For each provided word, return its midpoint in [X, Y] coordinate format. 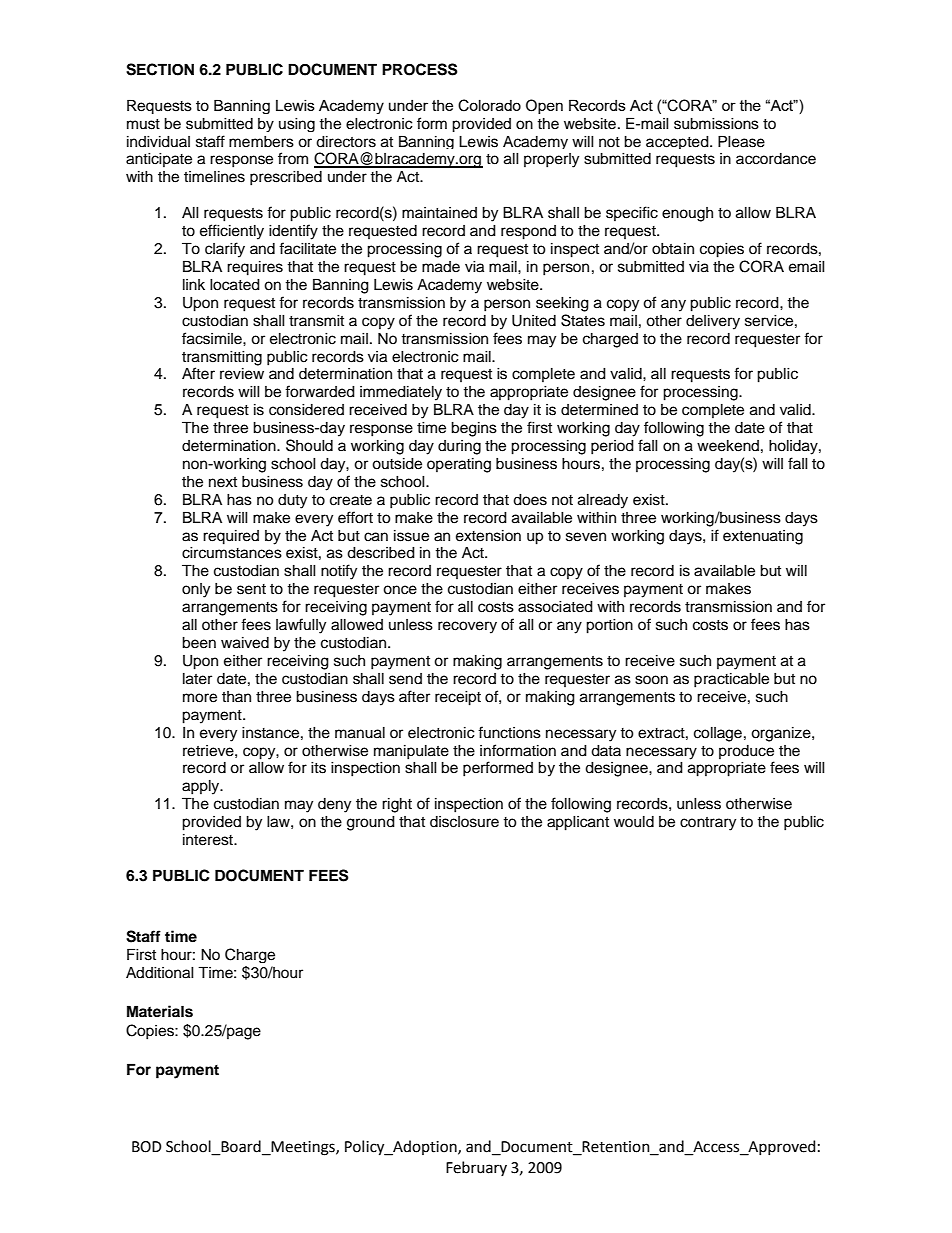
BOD [147, 1147]
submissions [716, 124]
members [261, 142]
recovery [467, 627]
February [476, 1168]
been [199, 643]
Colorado [489, 105]
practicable [731, 680]
